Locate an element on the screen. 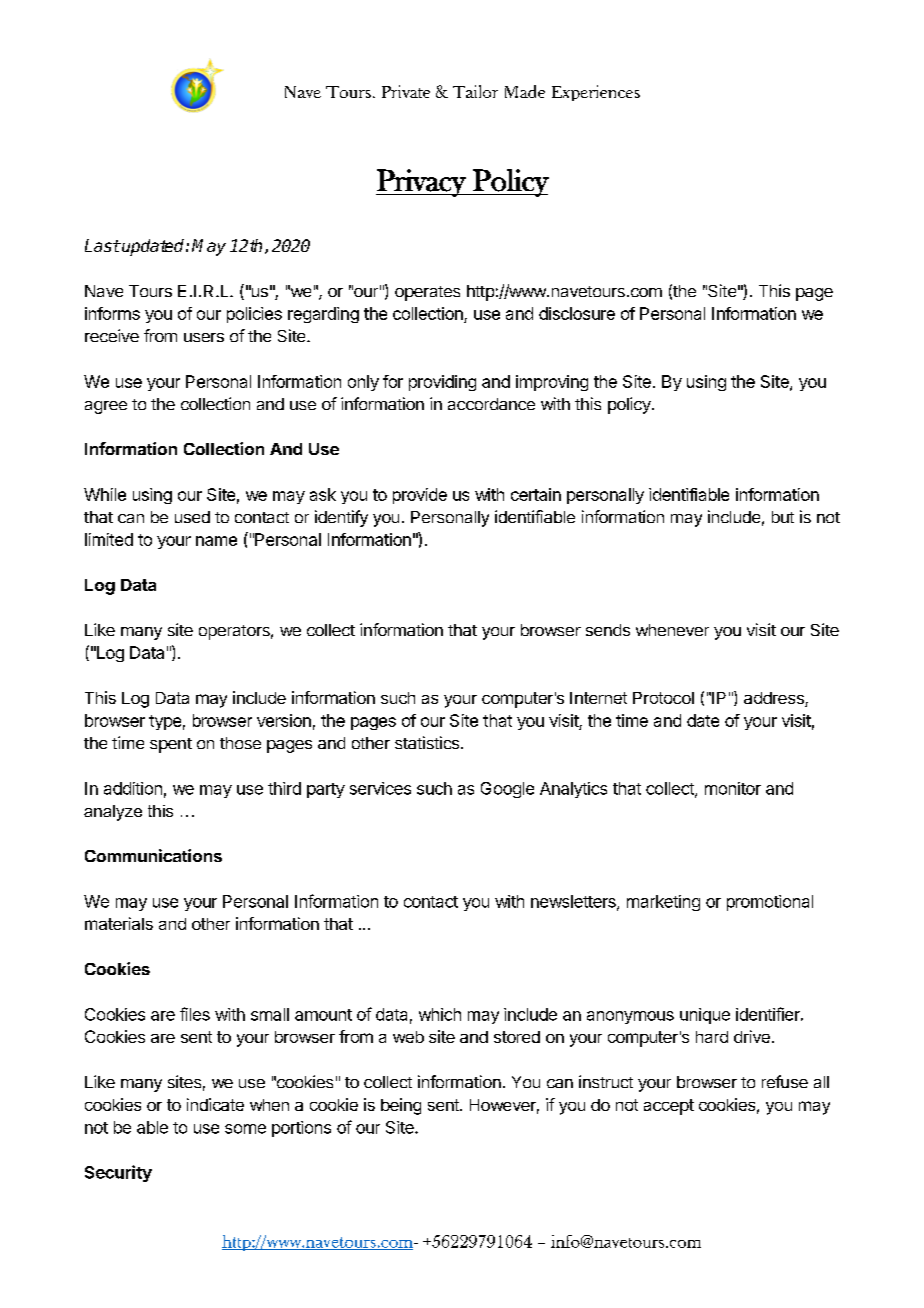 The width and height of the screenshot is (924, 1308). providing is located at coordinates (442, 383).
